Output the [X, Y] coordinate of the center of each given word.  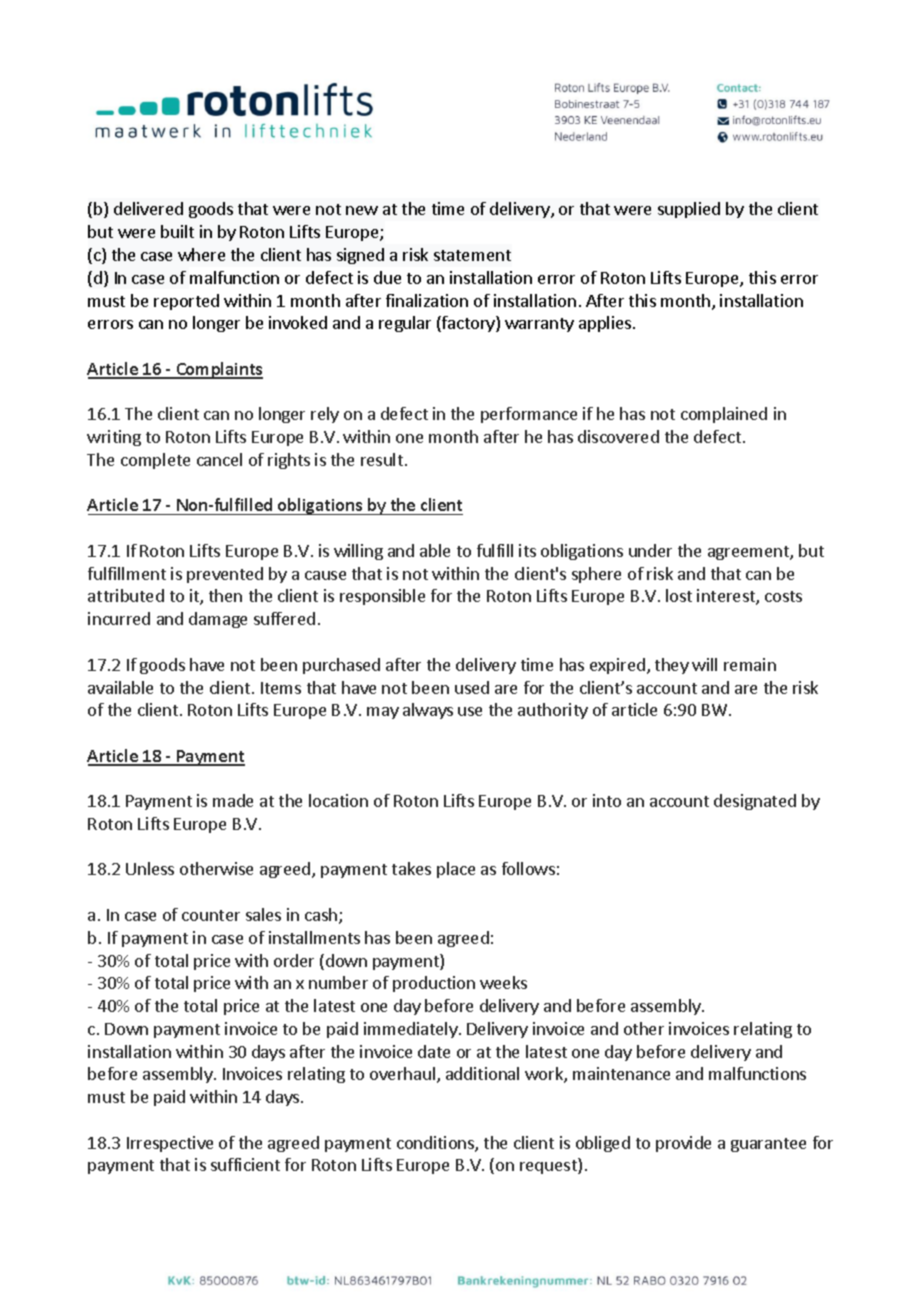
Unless [150, 868]
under [650, 550]
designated [755, 802]
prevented [225, 575]
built [177, 231]
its [527, 550]
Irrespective [170, 1144]
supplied [689, 210]
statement [472, 255]
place [456, 870]
